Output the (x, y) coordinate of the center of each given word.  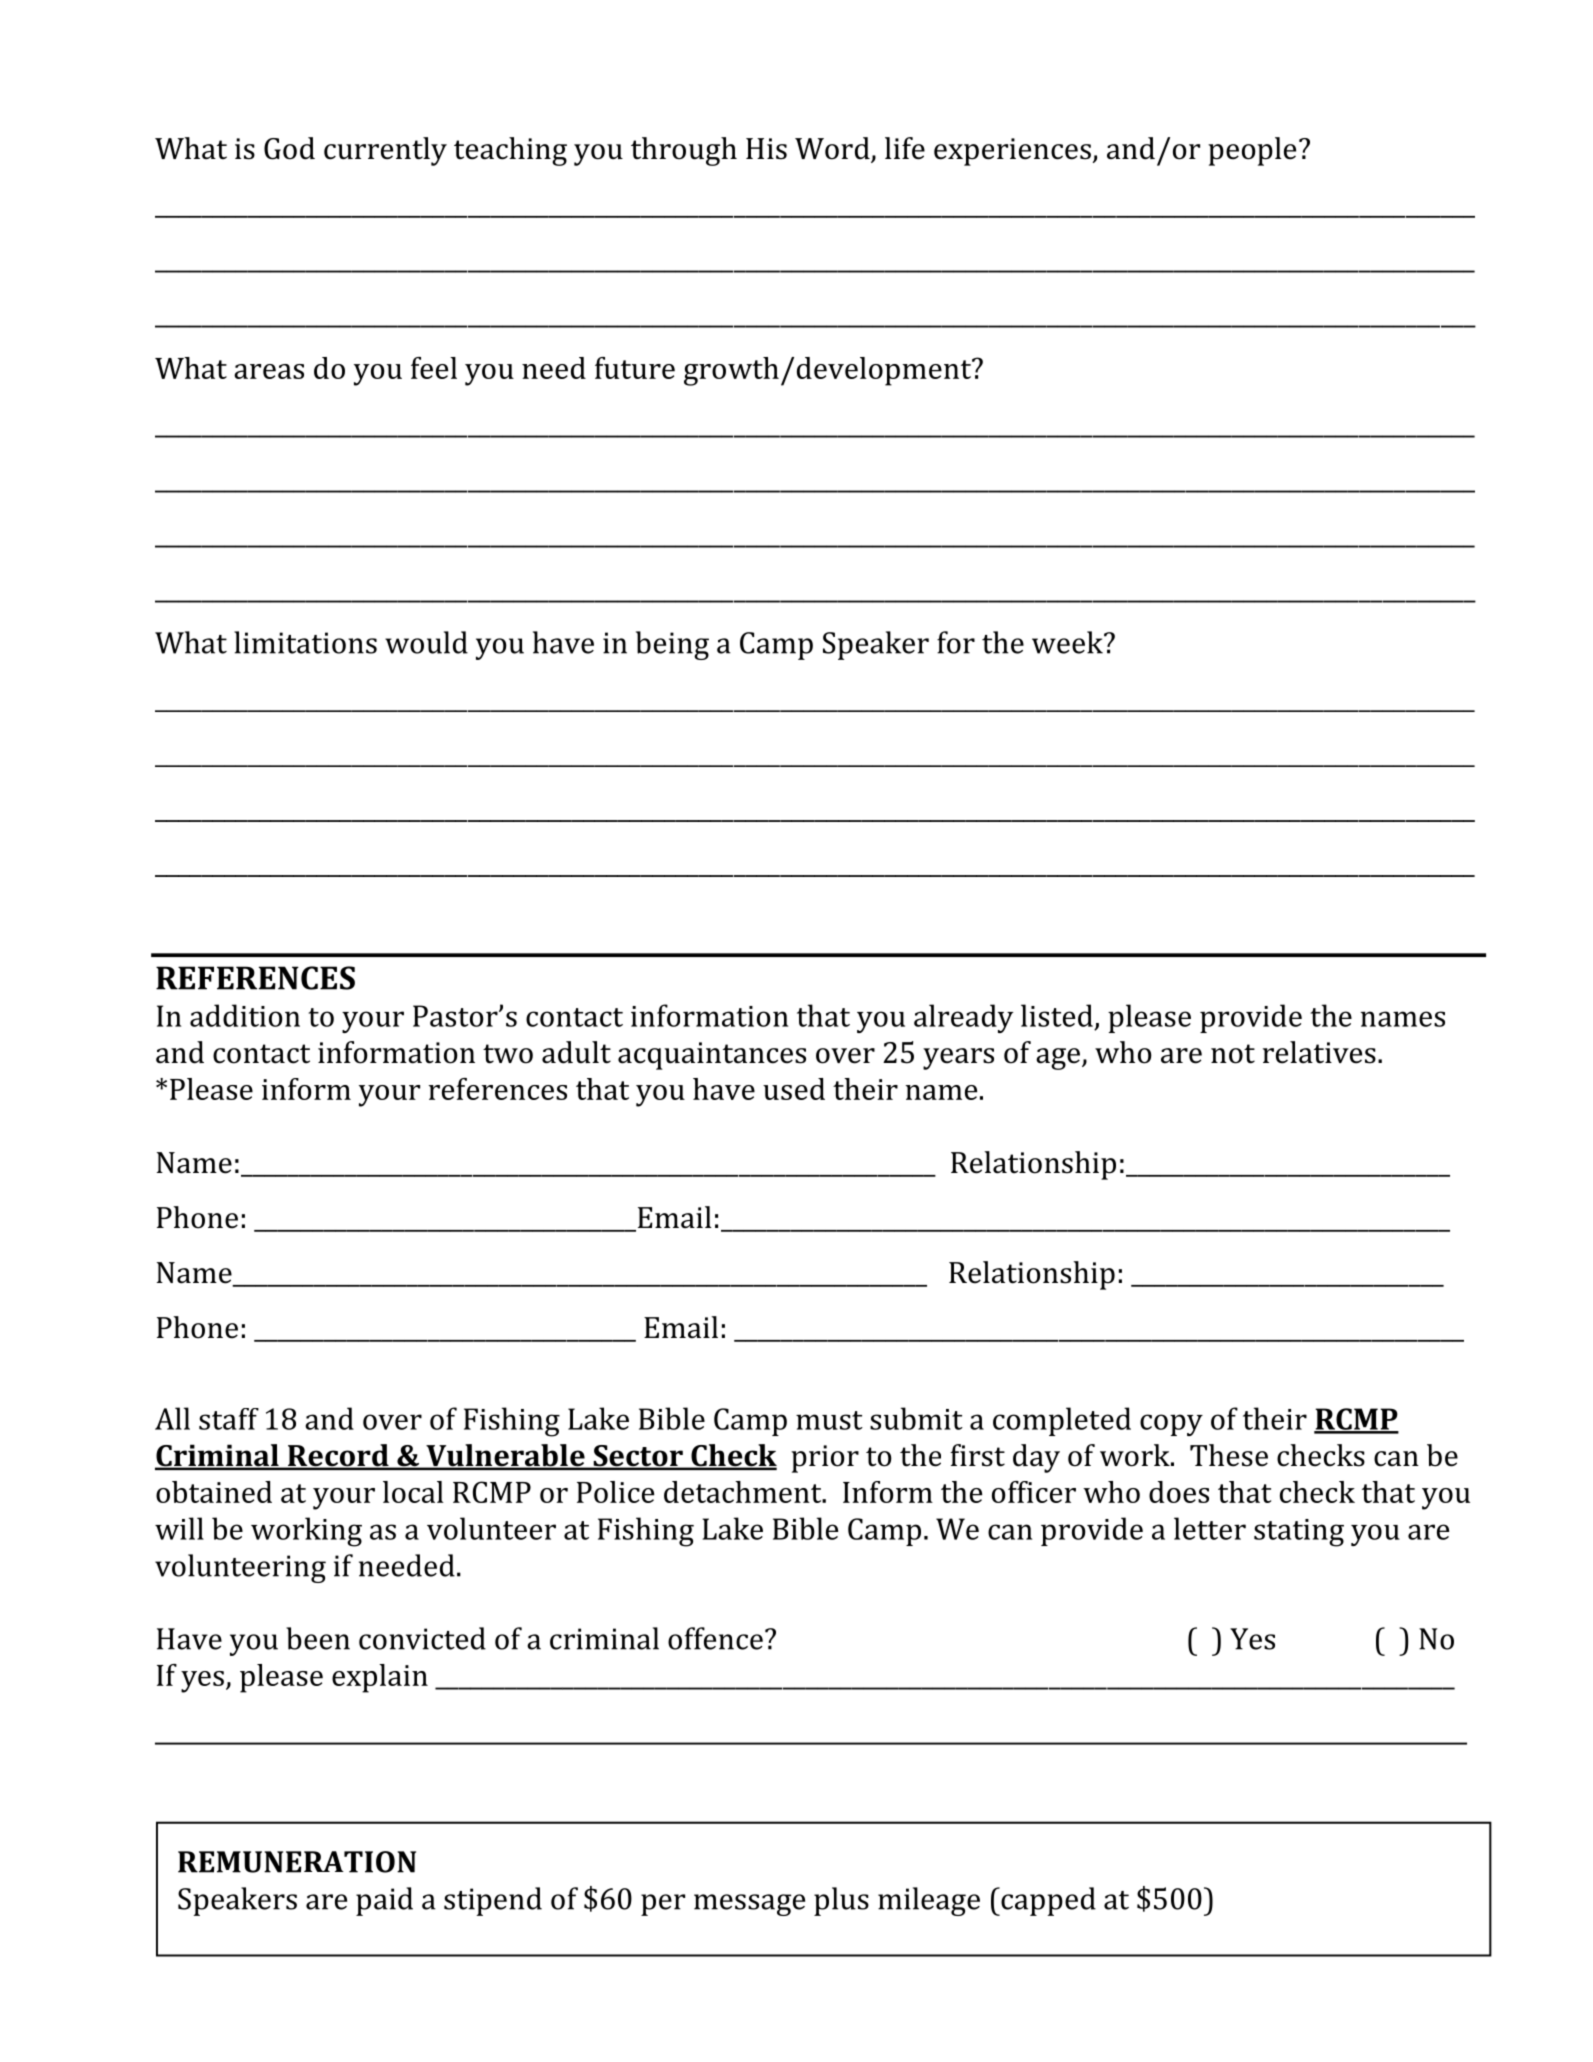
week (1068, 642)
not (1233, 1054)
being (672, 645)
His (766, 149)
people (1252, 151)
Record (338, 1456)
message (749, 1905)
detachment (744, 1492)
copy (1171, 1425)
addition (245, 1015)
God (289, 148)
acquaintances (712, 1056)
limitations (305, 642)
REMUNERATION (297, 1862)
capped (1047, 1901)
